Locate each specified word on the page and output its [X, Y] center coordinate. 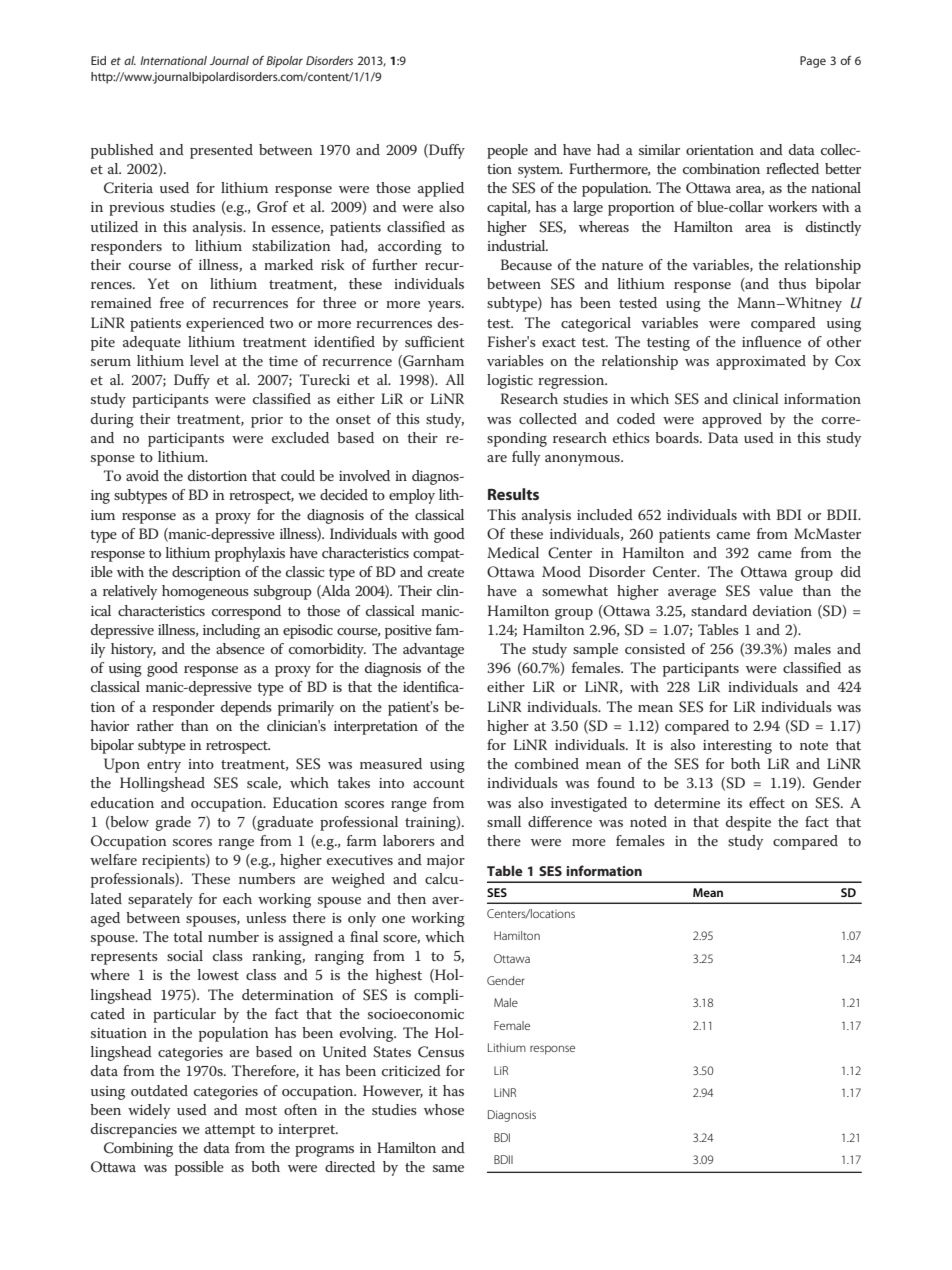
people [507, 151]
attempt [230, 1131]
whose [444, 1109]
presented [221, 151]
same [448, 1168]
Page [813, 62]
